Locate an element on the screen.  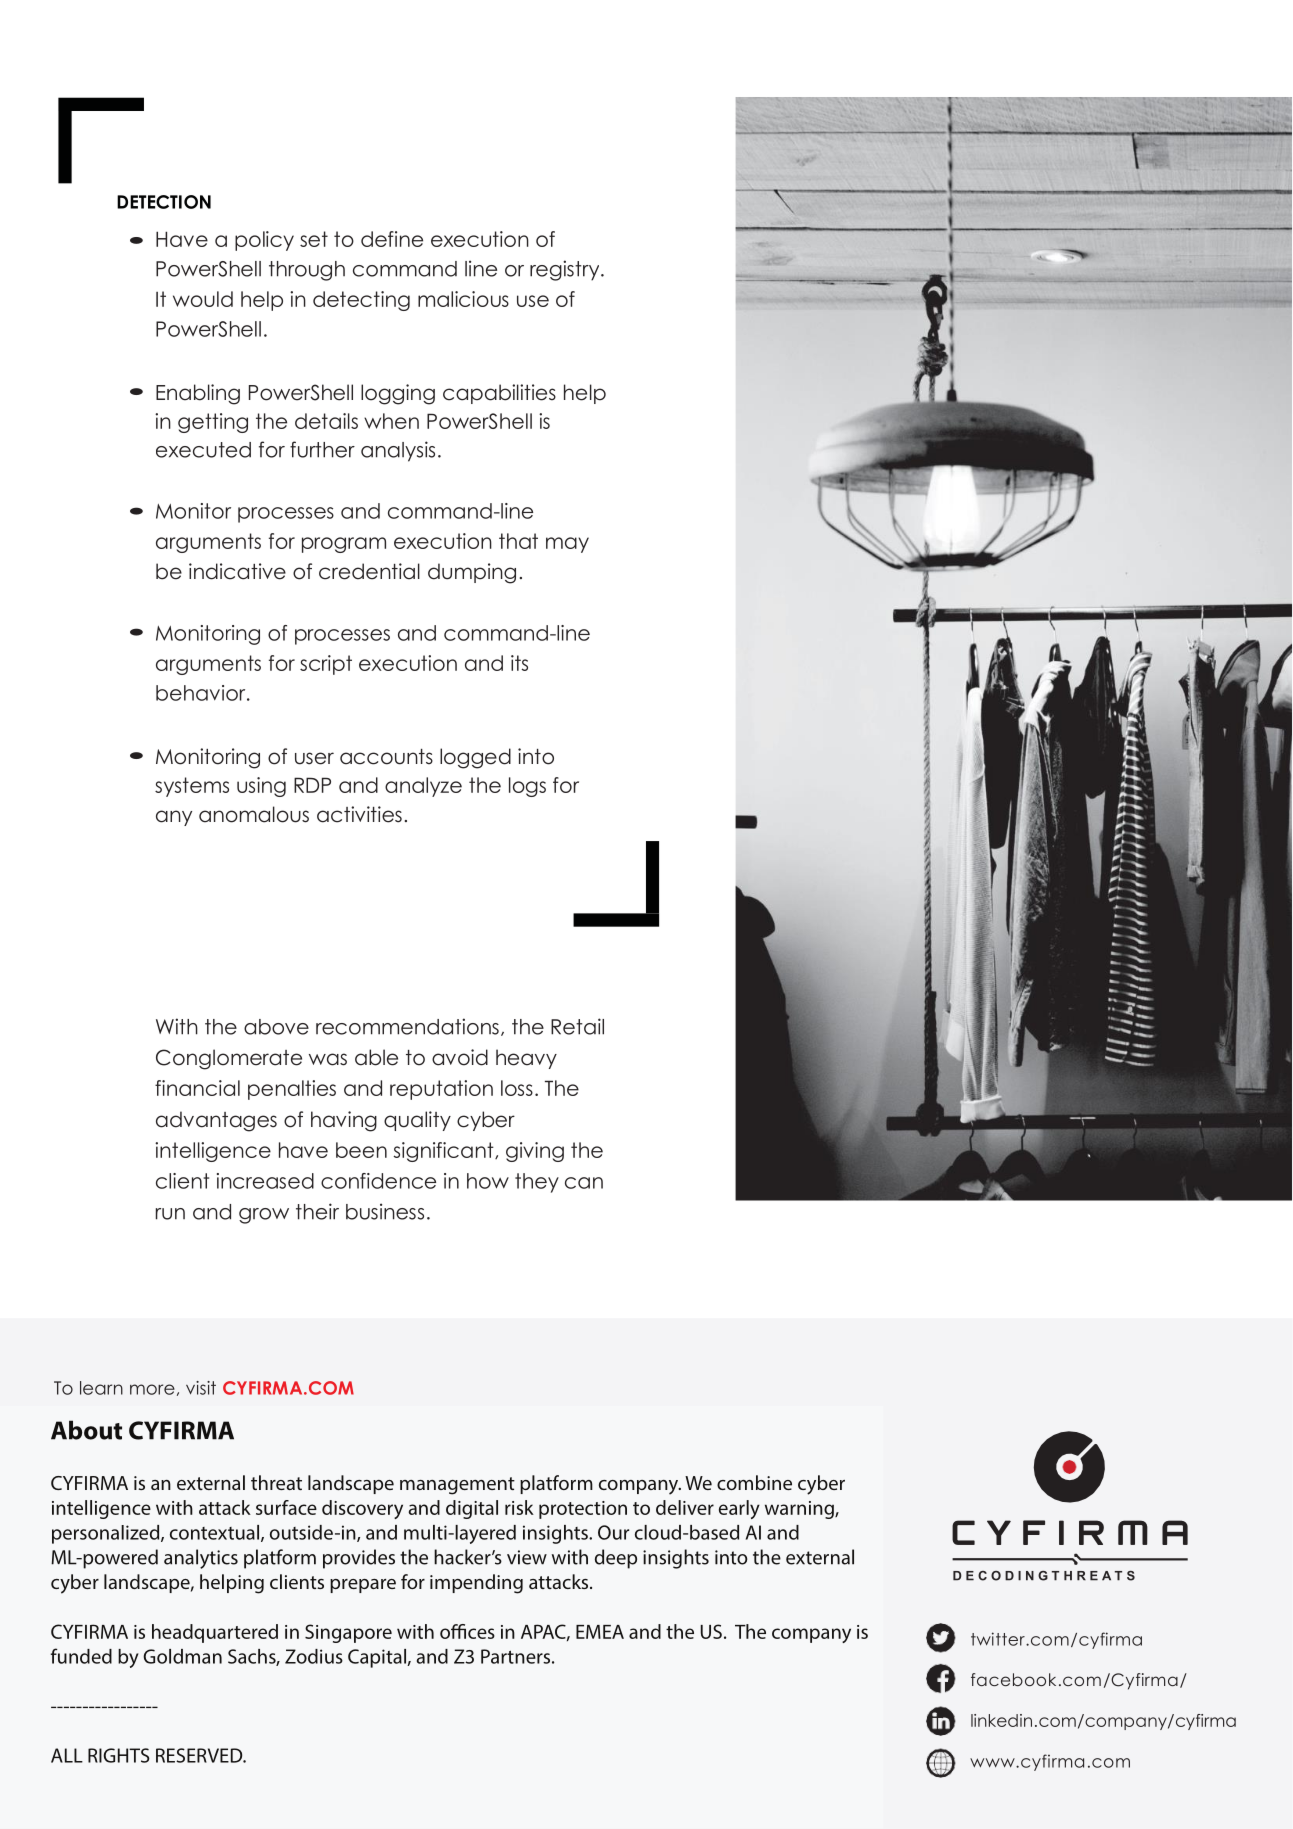
DETECTION is located at coordinates (164, 202).
